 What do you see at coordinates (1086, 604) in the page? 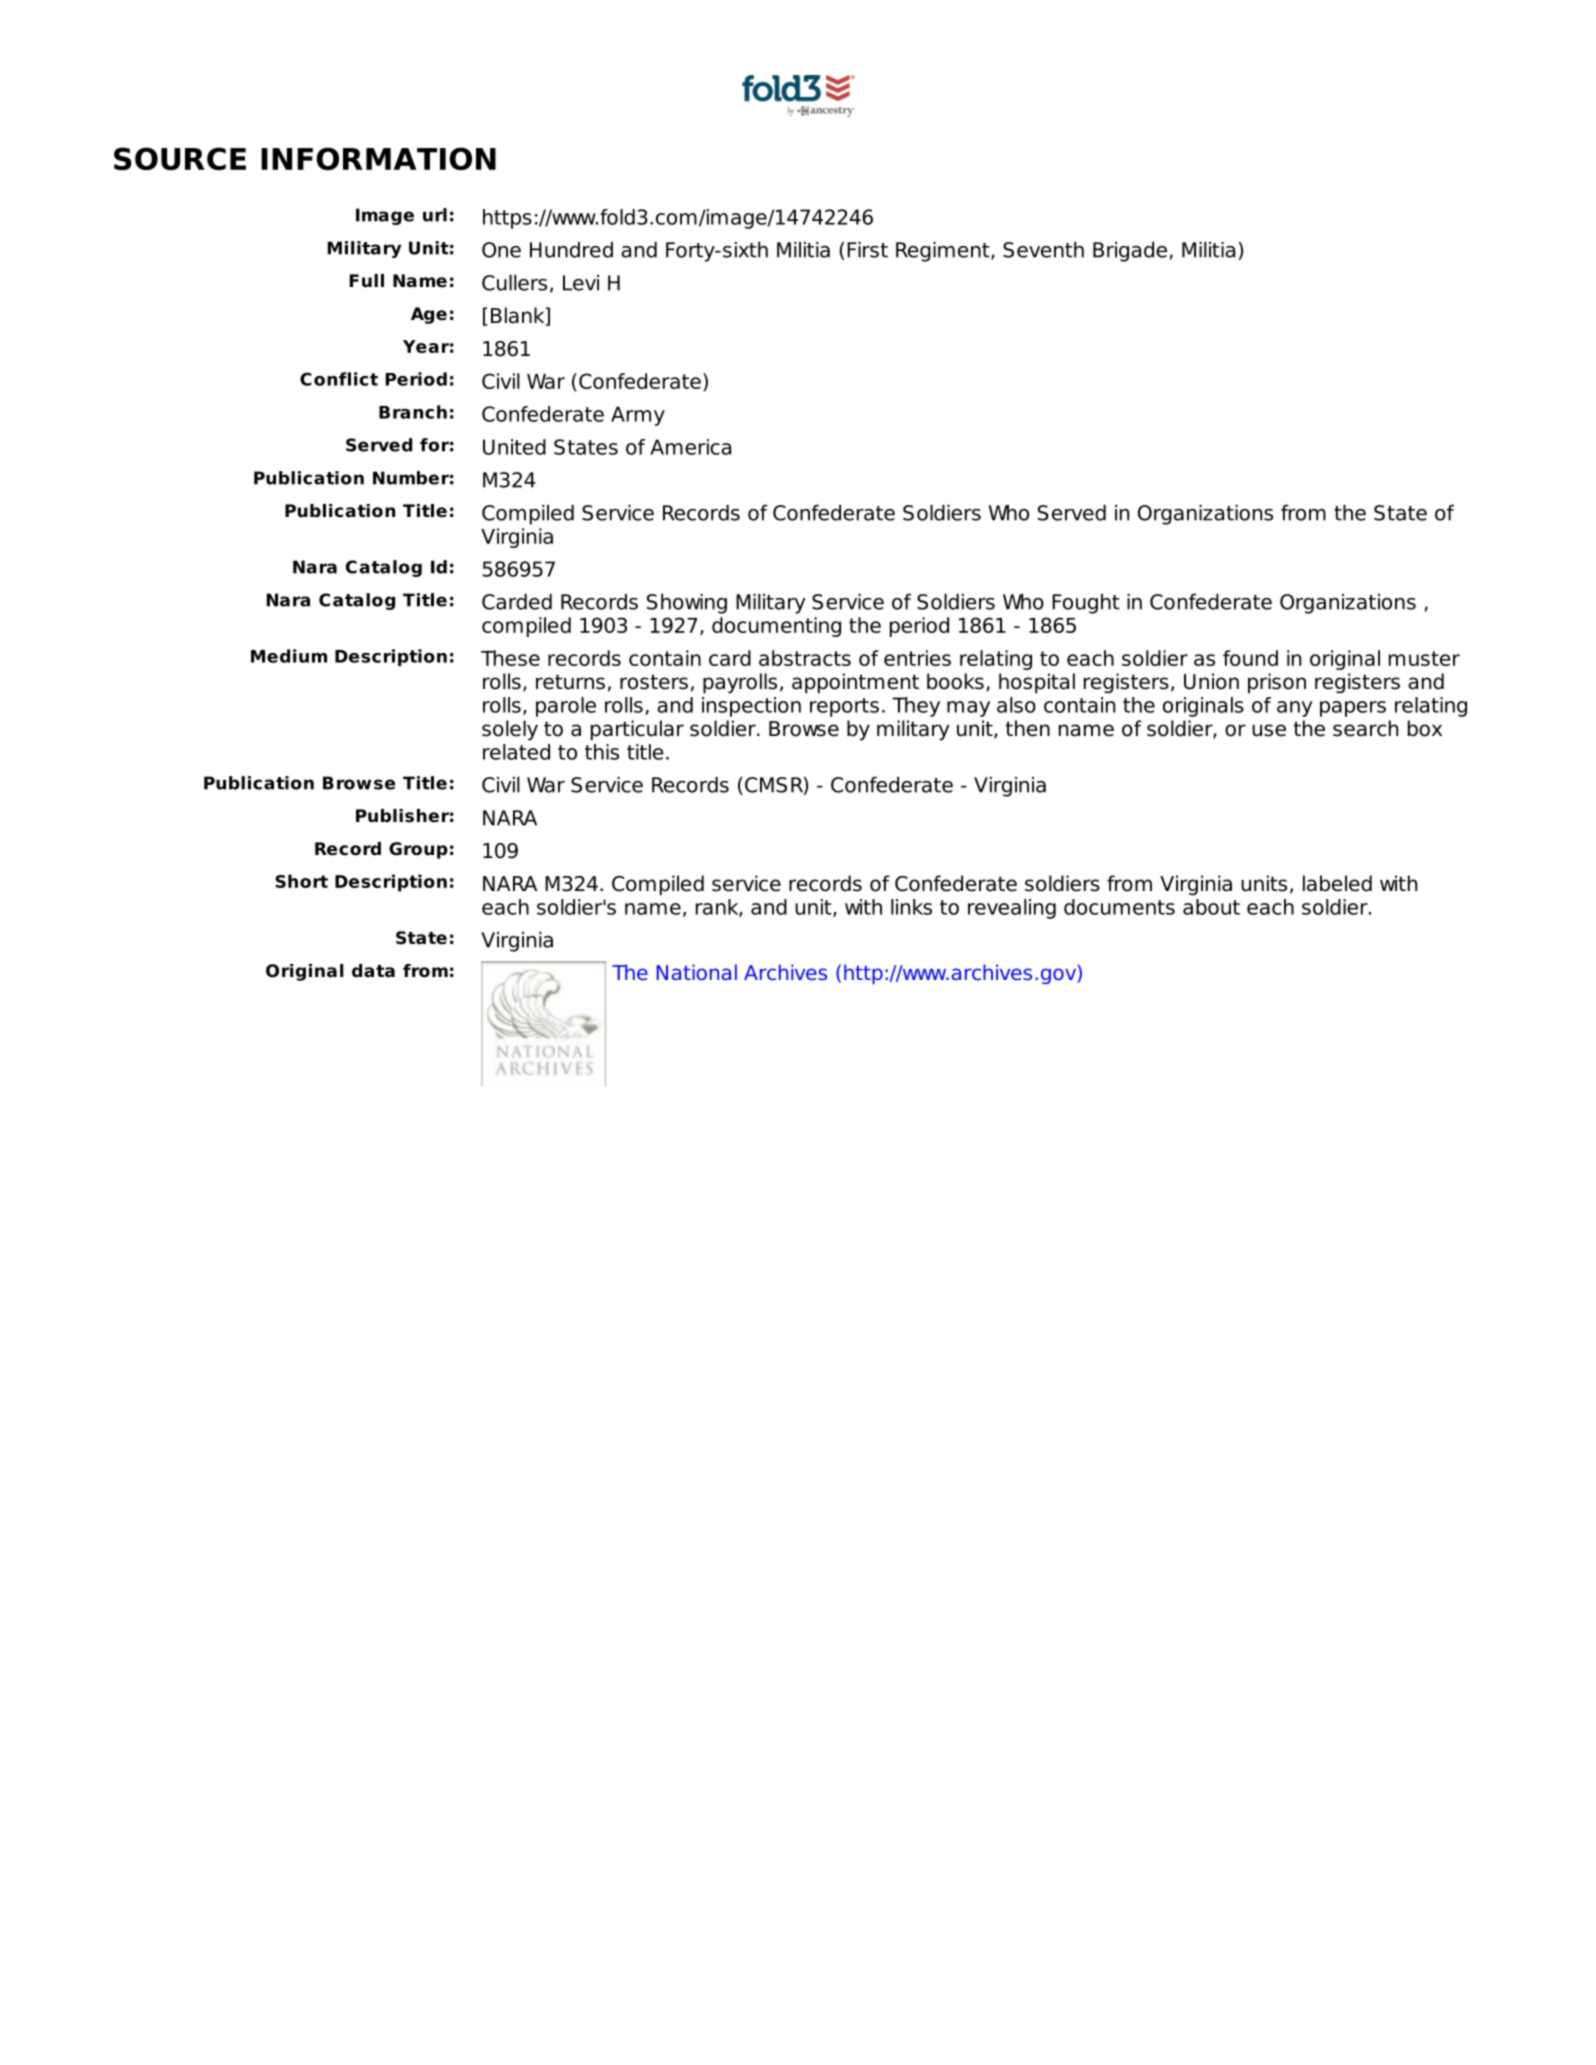
I see `Fought` at bounding box center [1086, 604].
